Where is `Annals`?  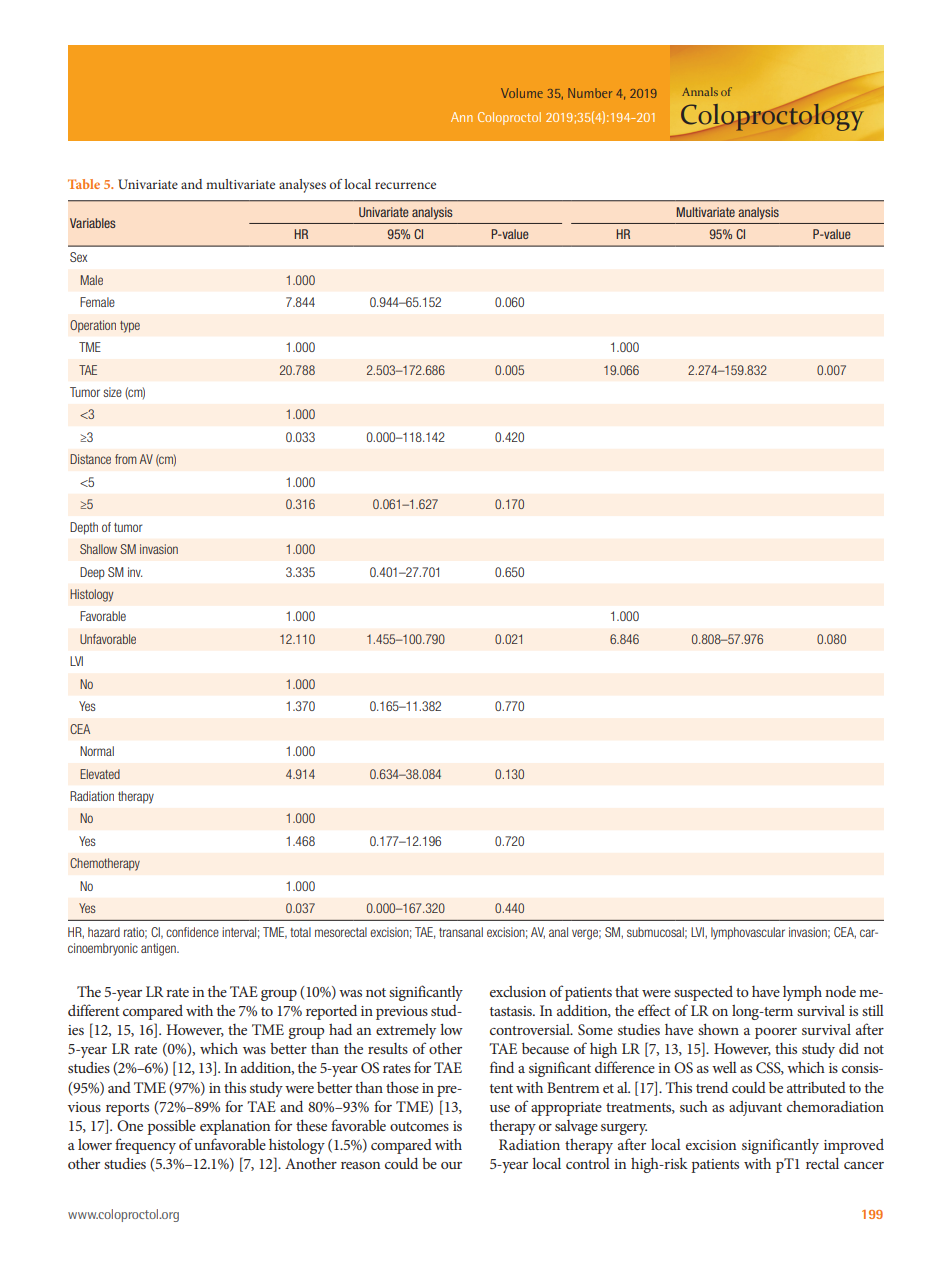
Annals is located at coordinates (700, 91).
